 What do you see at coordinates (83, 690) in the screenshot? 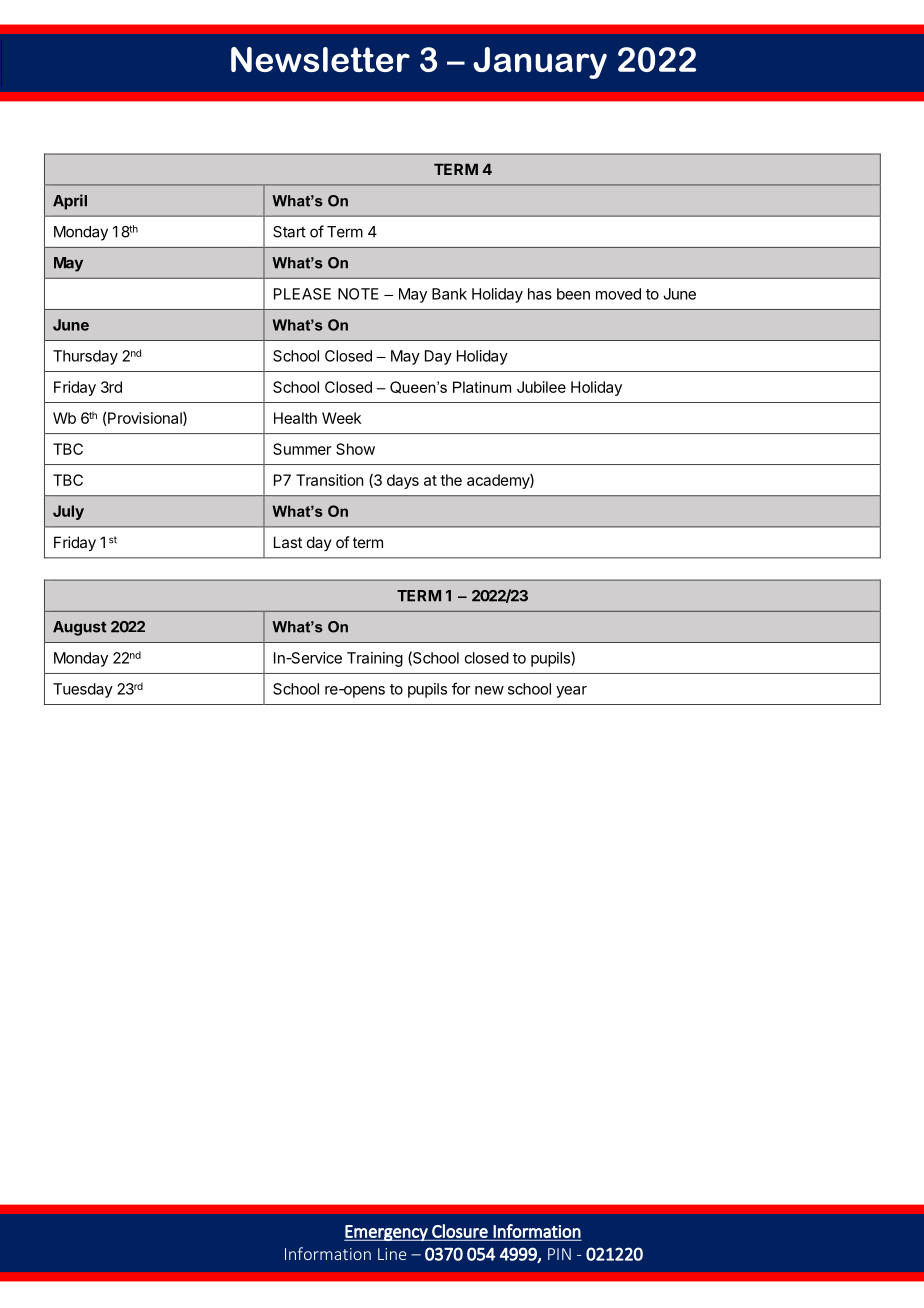
I see `Tuesday` at bounding box center [83, 690].
